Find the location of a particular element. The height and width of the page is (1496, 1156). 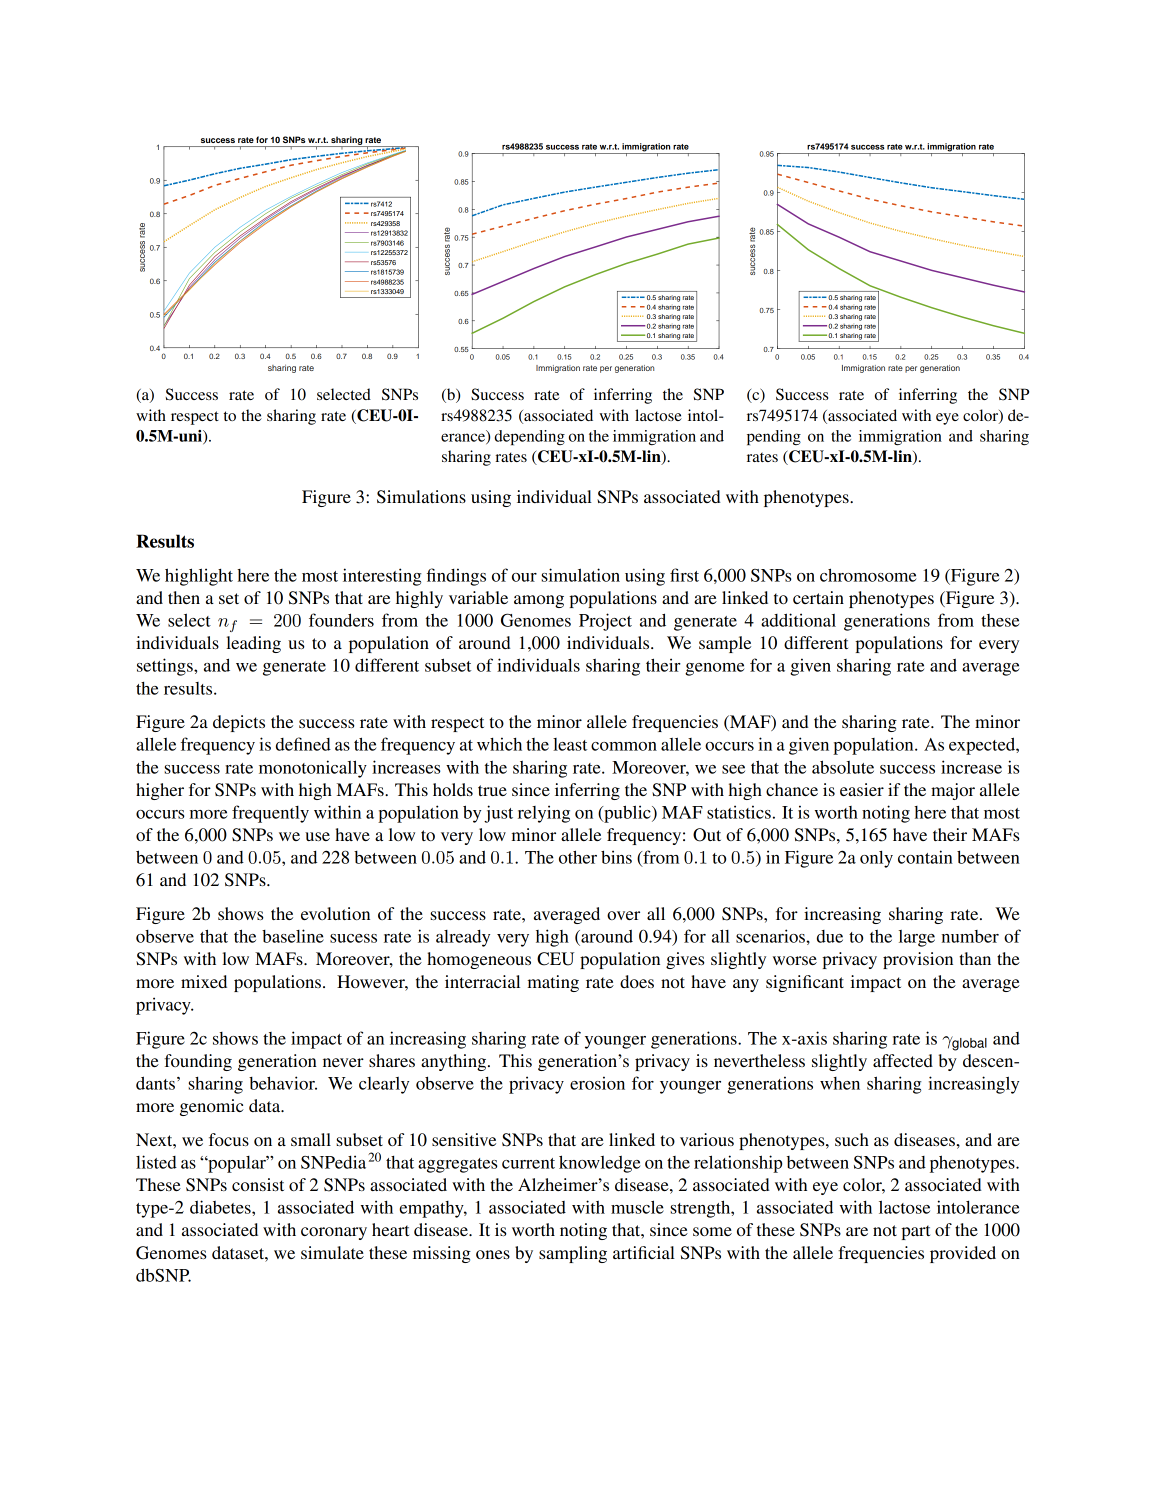

then is located at coordinates (184, 597).
